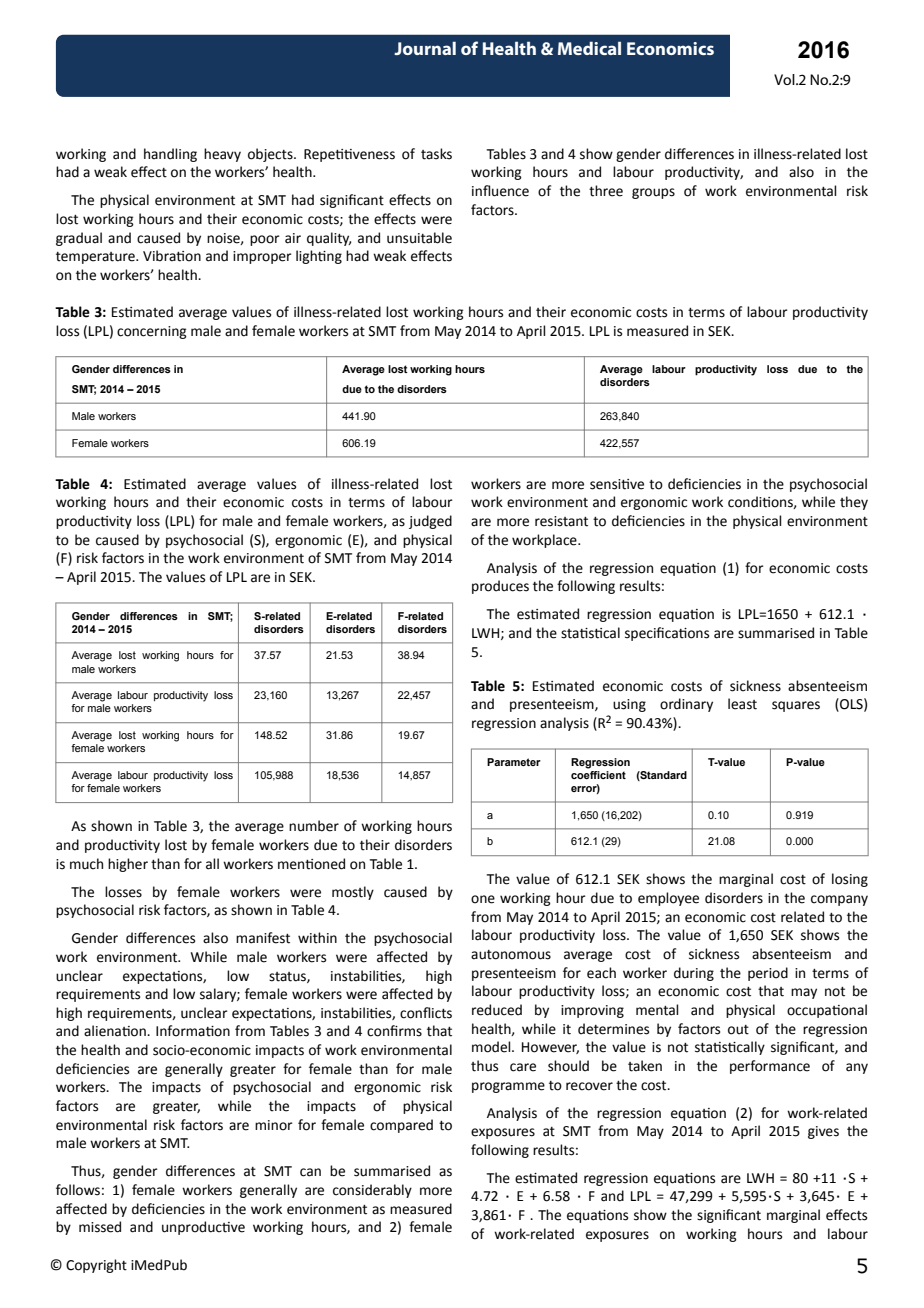 The width and height of the screenshot is (924, 1308). What do you see at coordinates (314, 826) in the screenshot?
I see `number` at bounding box center [314, 826].
